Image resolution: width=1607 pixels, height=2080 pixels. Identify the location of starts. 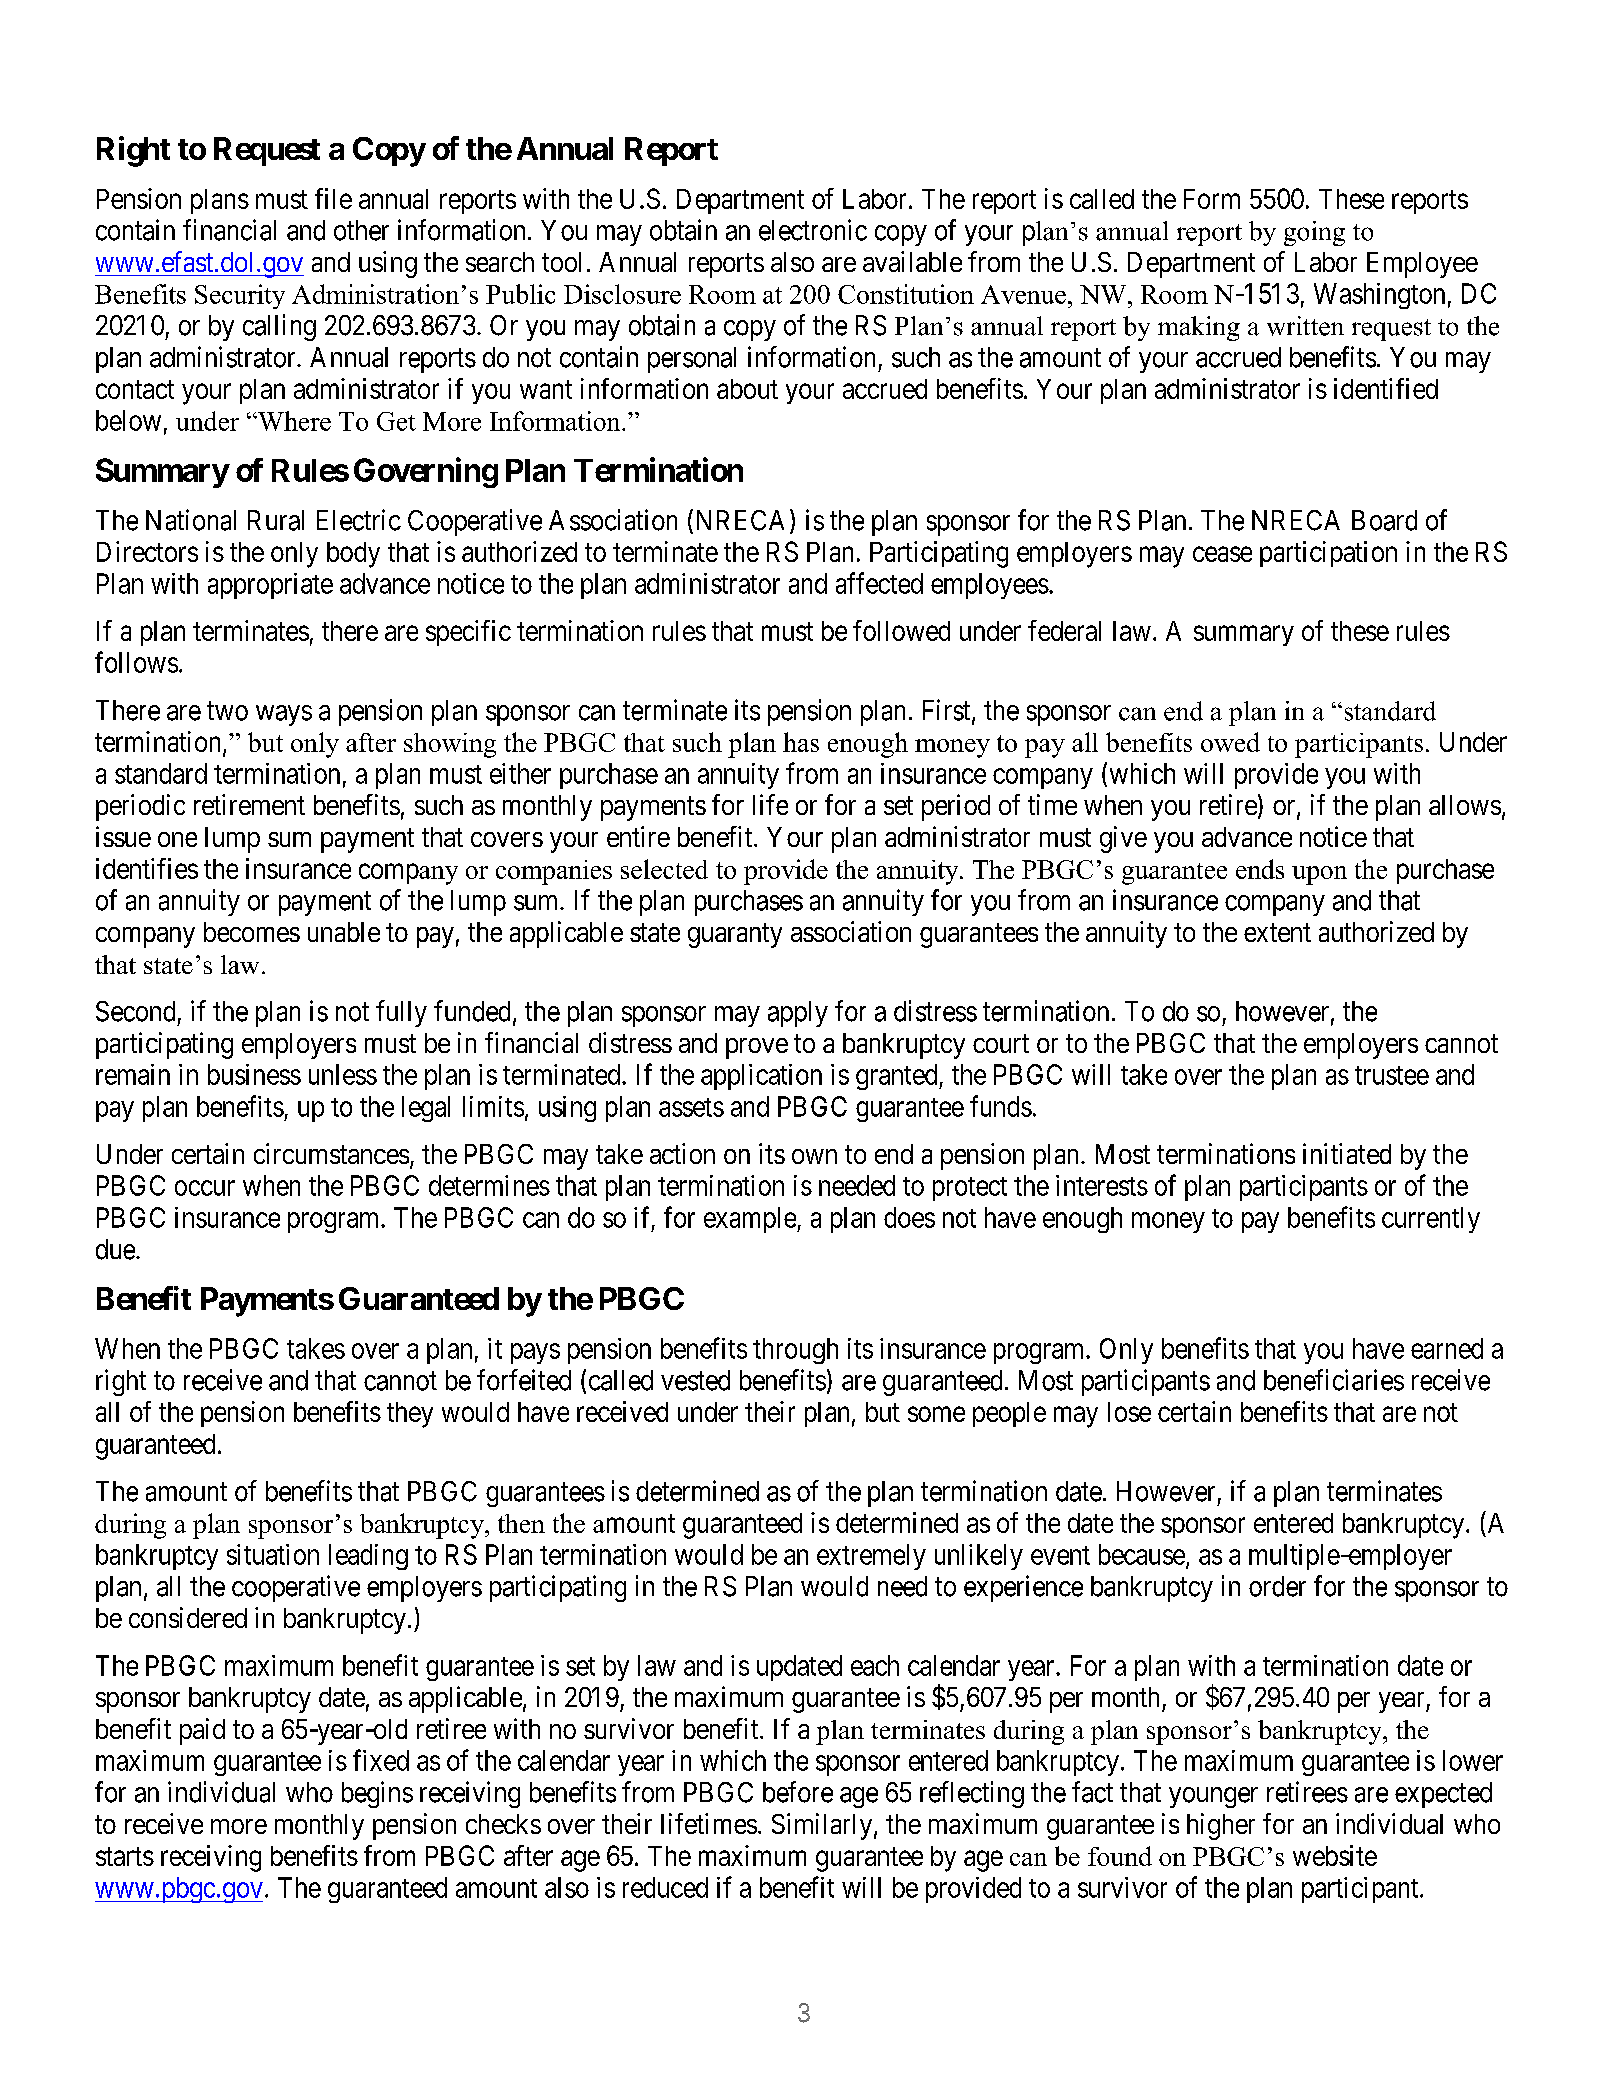
(125, 1856).
